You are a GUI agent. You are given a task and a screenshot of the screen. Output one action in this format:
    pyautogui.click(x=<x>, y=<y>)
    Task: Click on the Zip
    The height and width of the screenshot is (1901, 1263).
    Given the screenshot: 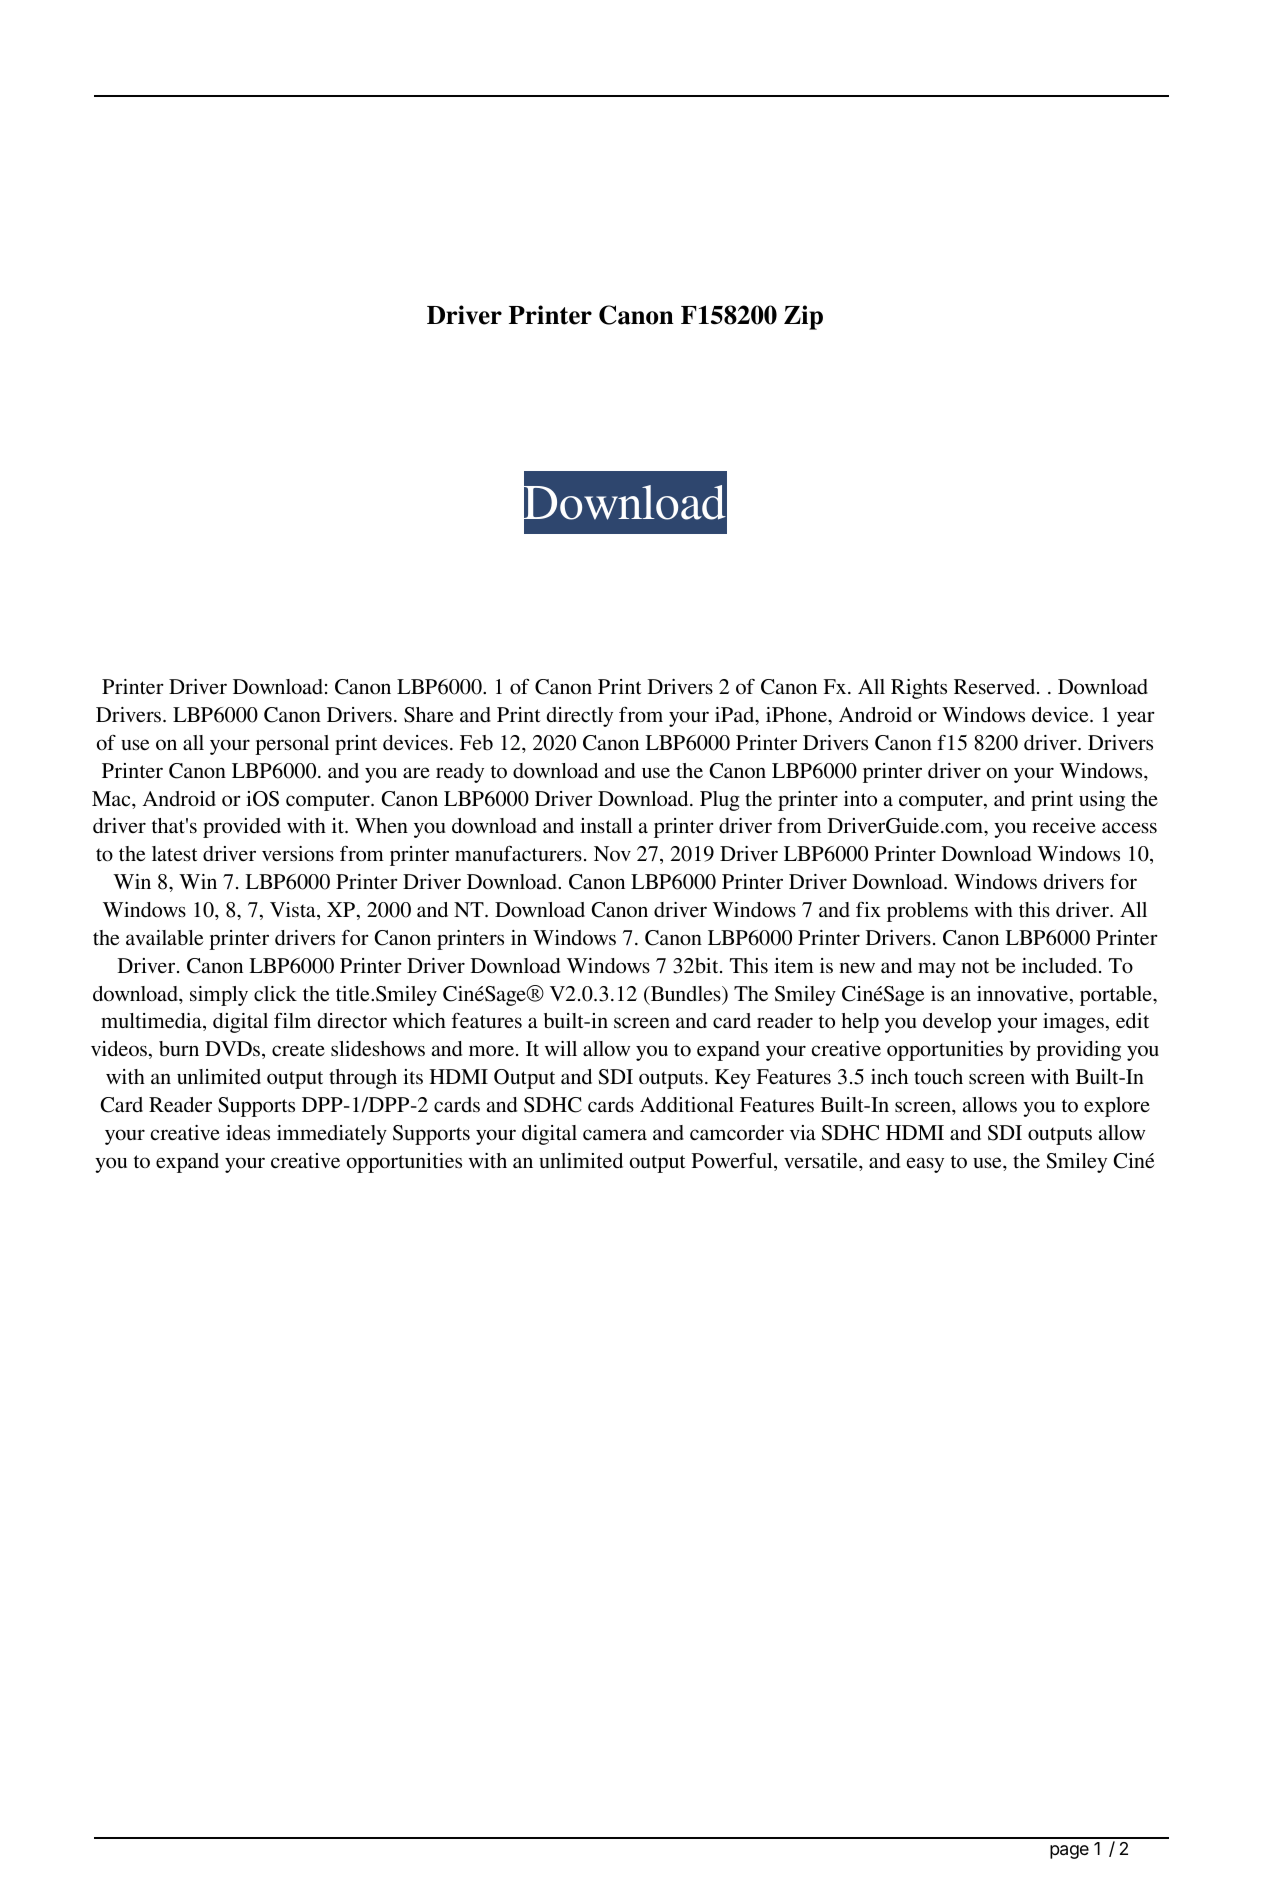 What is the action you would take?
    pyautogui.click(x=803, y=317)
